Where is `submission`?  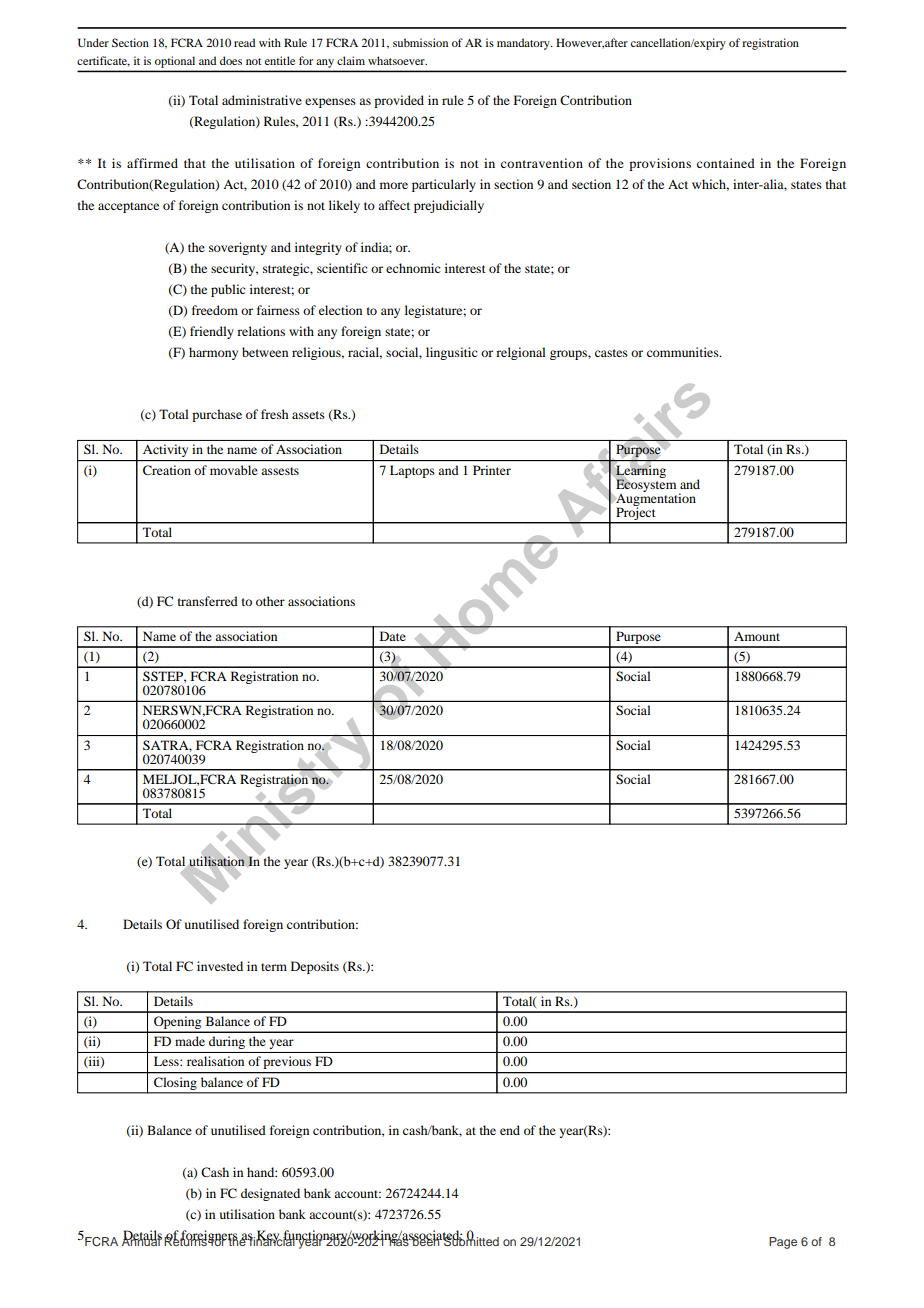
submission is located at coordinates (420, 42).
